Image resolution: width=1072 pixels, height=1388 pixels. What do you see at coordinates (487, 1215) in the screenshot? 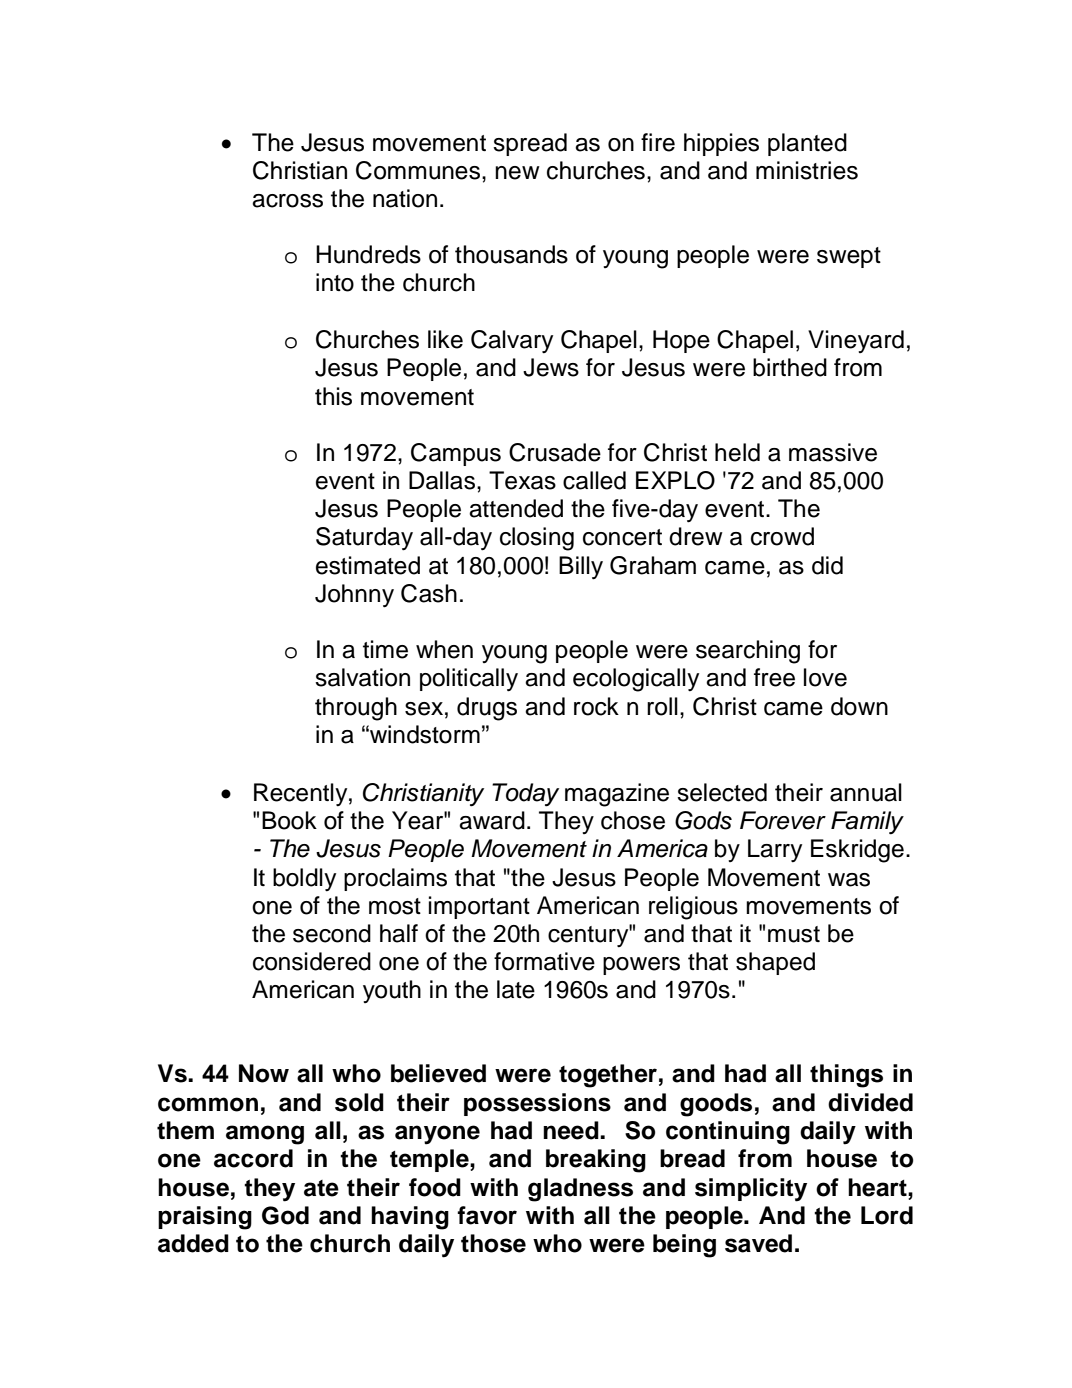
I see `favor` at bounding box center [487, 1215].
